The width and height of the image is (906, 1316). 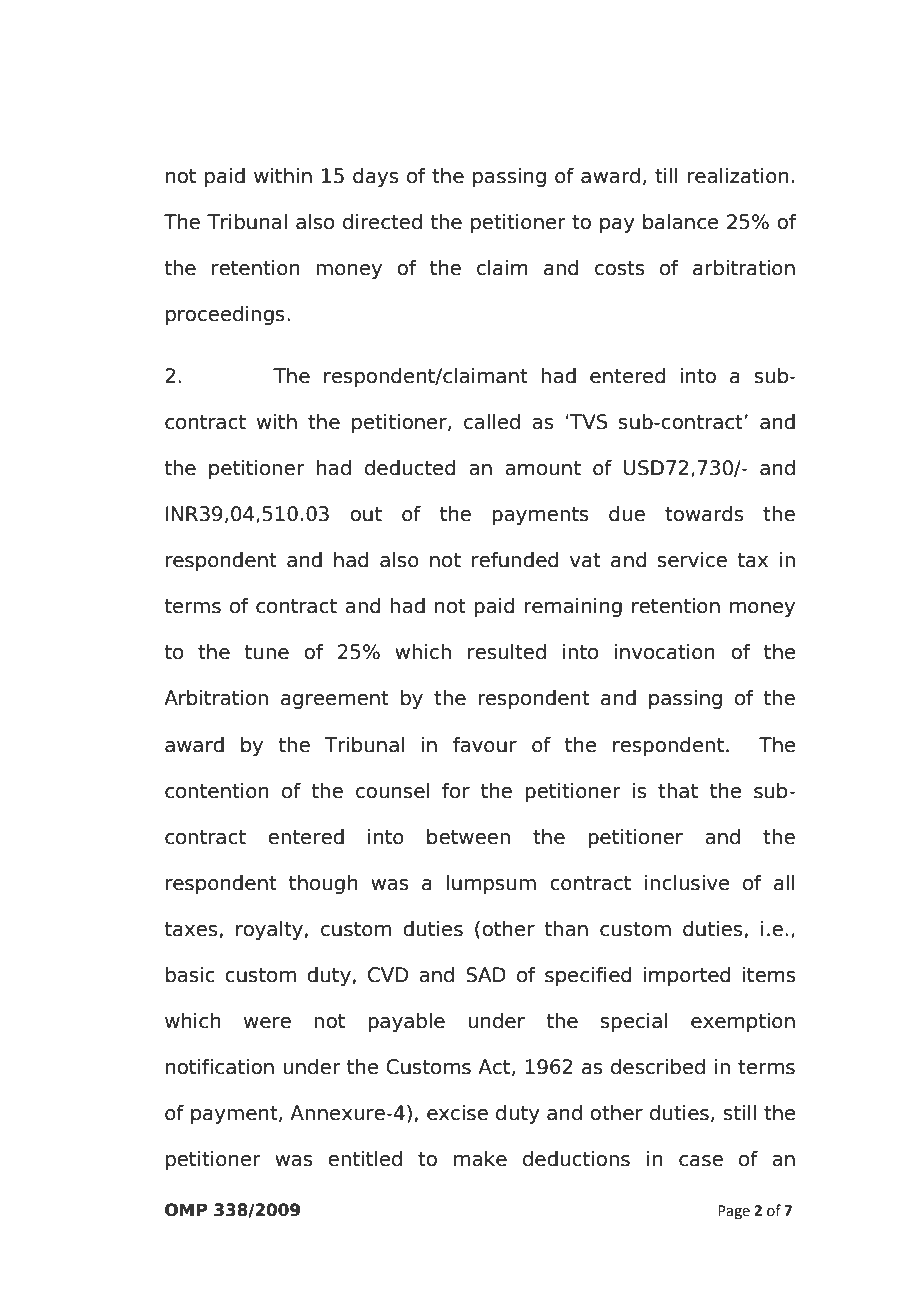 What do you see at coordinates (480, 1159) in the image?
I see `make` at bounding box center [480, 1159].
